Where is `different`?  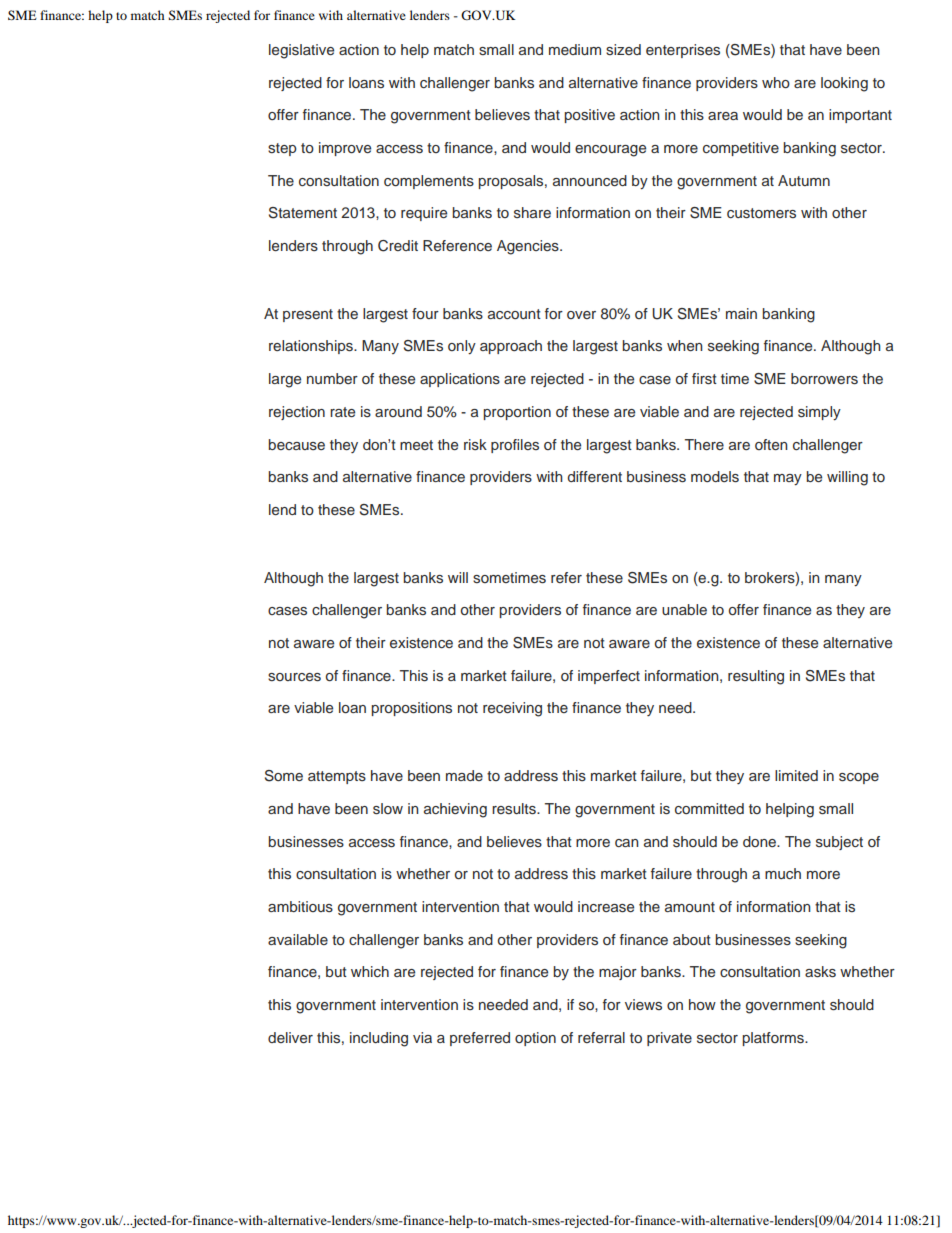
different is located at coordinates (595, 476).
